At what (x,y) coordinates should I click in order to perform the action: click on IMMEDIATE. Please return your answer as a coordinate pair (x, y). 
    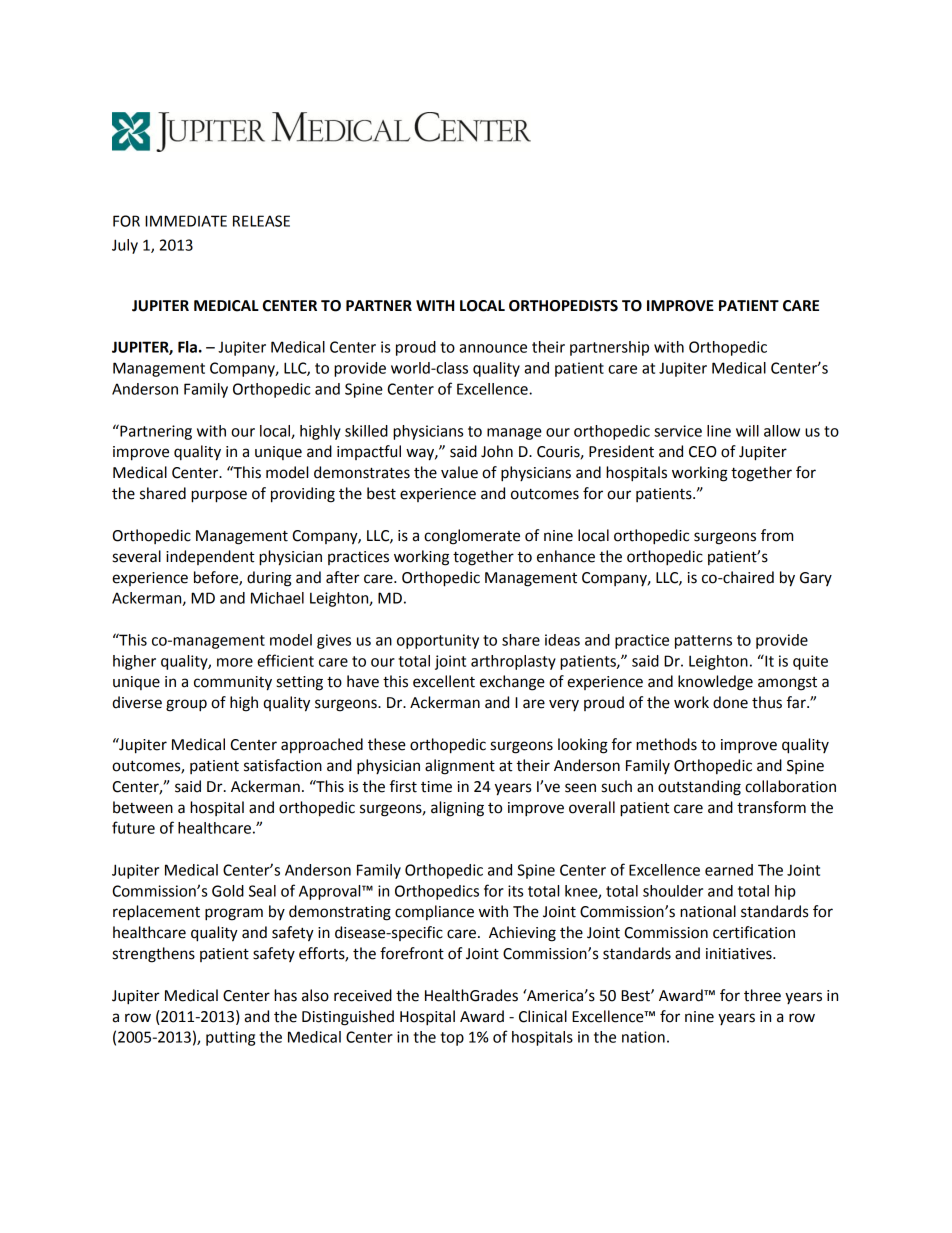
    Looking at the image, I should click on (186, 221).
